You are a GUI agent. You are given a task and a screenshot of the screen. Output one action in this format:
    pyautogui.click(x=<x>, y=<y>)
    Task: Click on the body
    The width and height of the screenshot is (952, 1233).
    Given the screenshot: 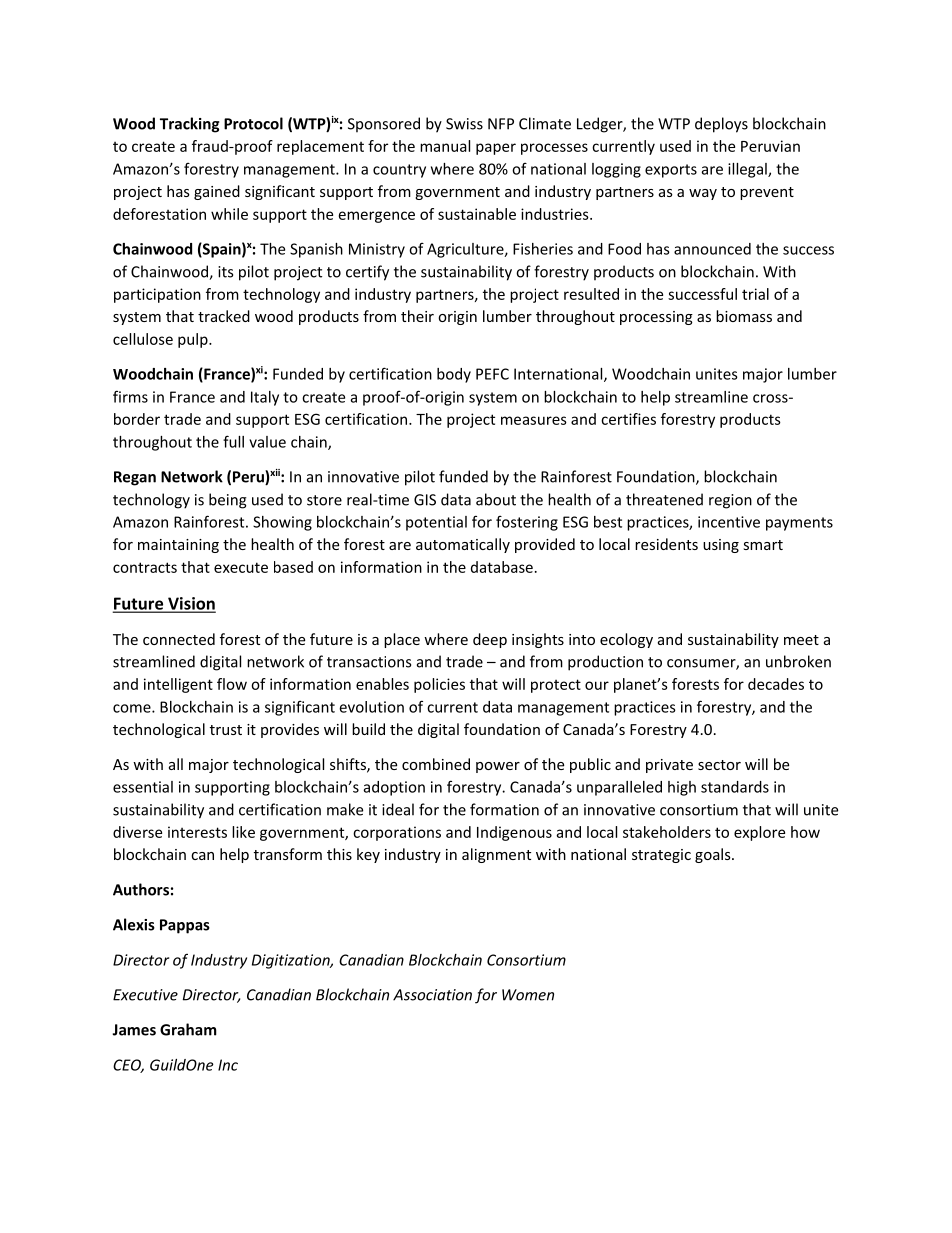 What is the action you would take?
    pyautogui.click(x=454, y=375)
